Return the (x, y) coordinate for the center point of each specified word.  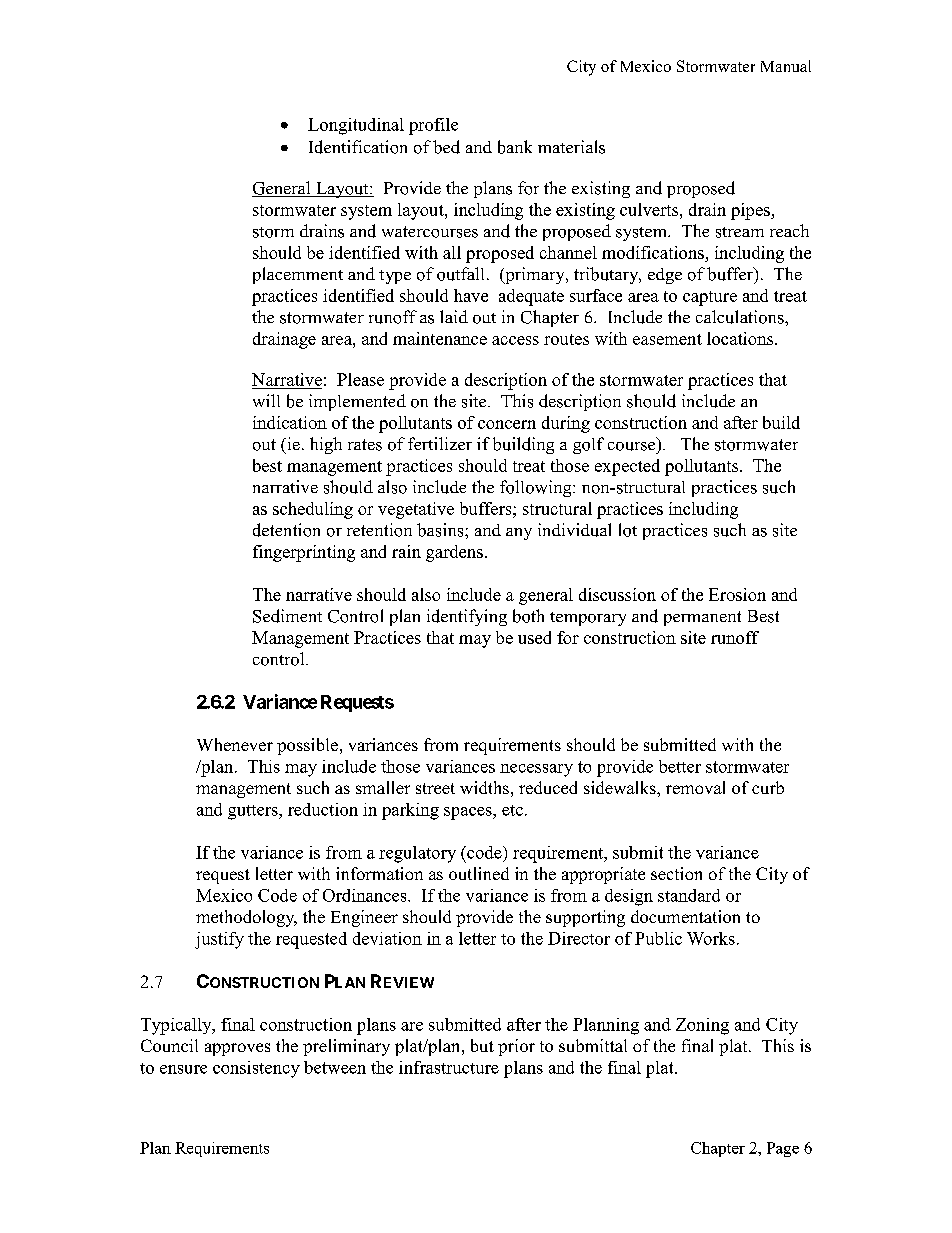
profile (433, 126)
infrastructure (449, 1067)
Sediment (287, 616)
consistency (256, 1069)
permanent (702, 618)
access (515, 340)
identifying (467, 617)
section (676, 873)
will (266, 400)
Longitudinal (356, 126)
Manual (786, 66)
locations (741, 338)
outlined (479, 873)
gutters (254, 812)
